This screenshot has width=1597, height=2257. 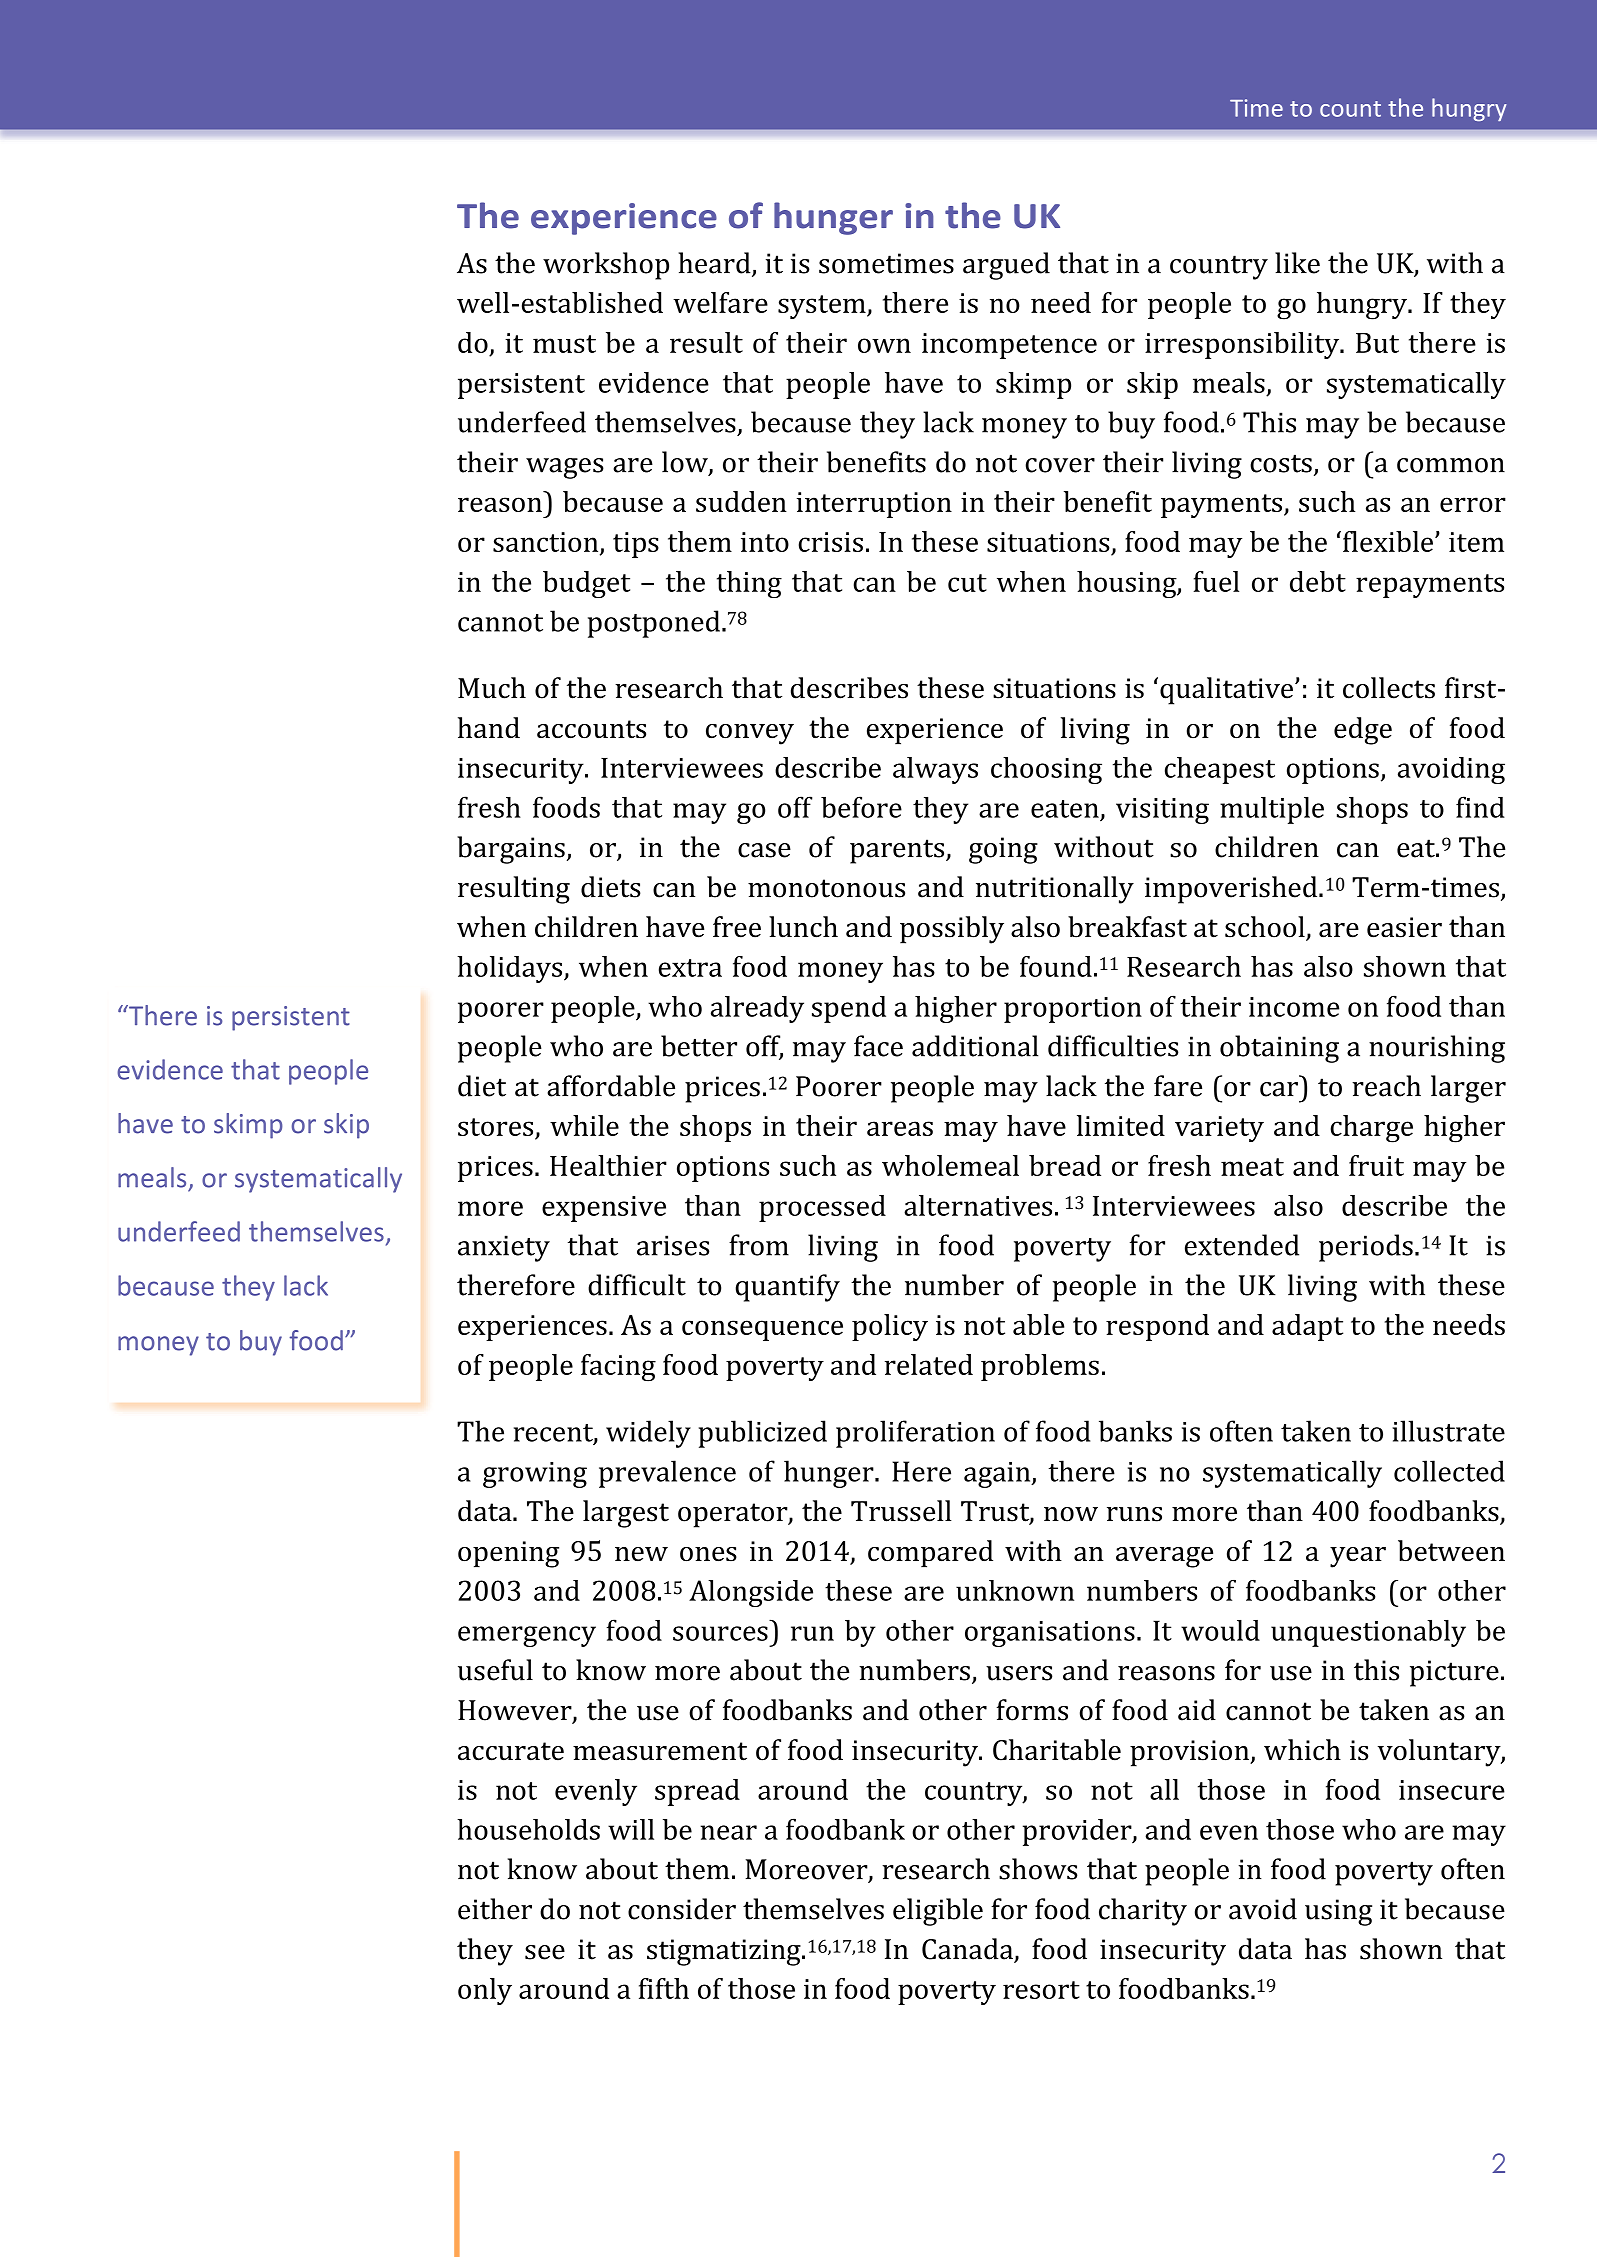 What do you see at coordinates (584, 1125) in the screenshot?
I see `while` at bounding box center [584, 1125].
